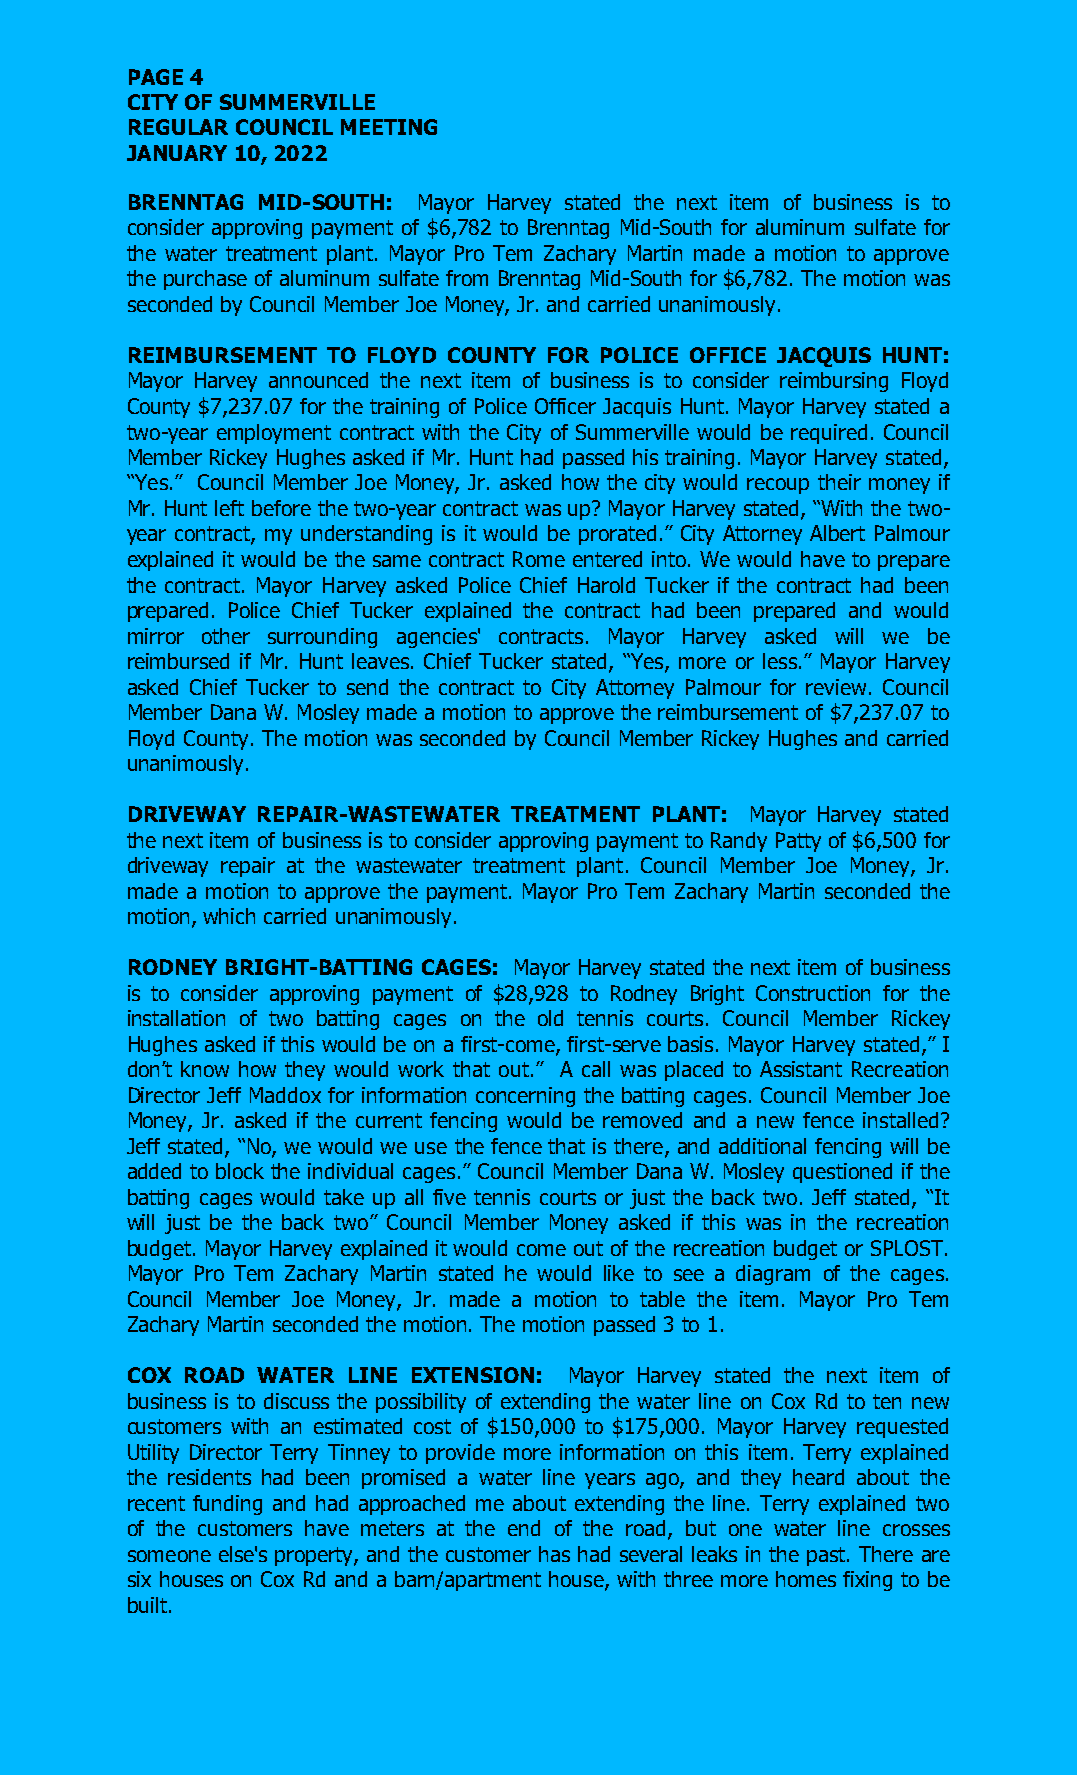 The height and width of the document is (1775, 1077). Describe the element at coordinates (178, 127) in the document. I see `REGULAR` at that location.
